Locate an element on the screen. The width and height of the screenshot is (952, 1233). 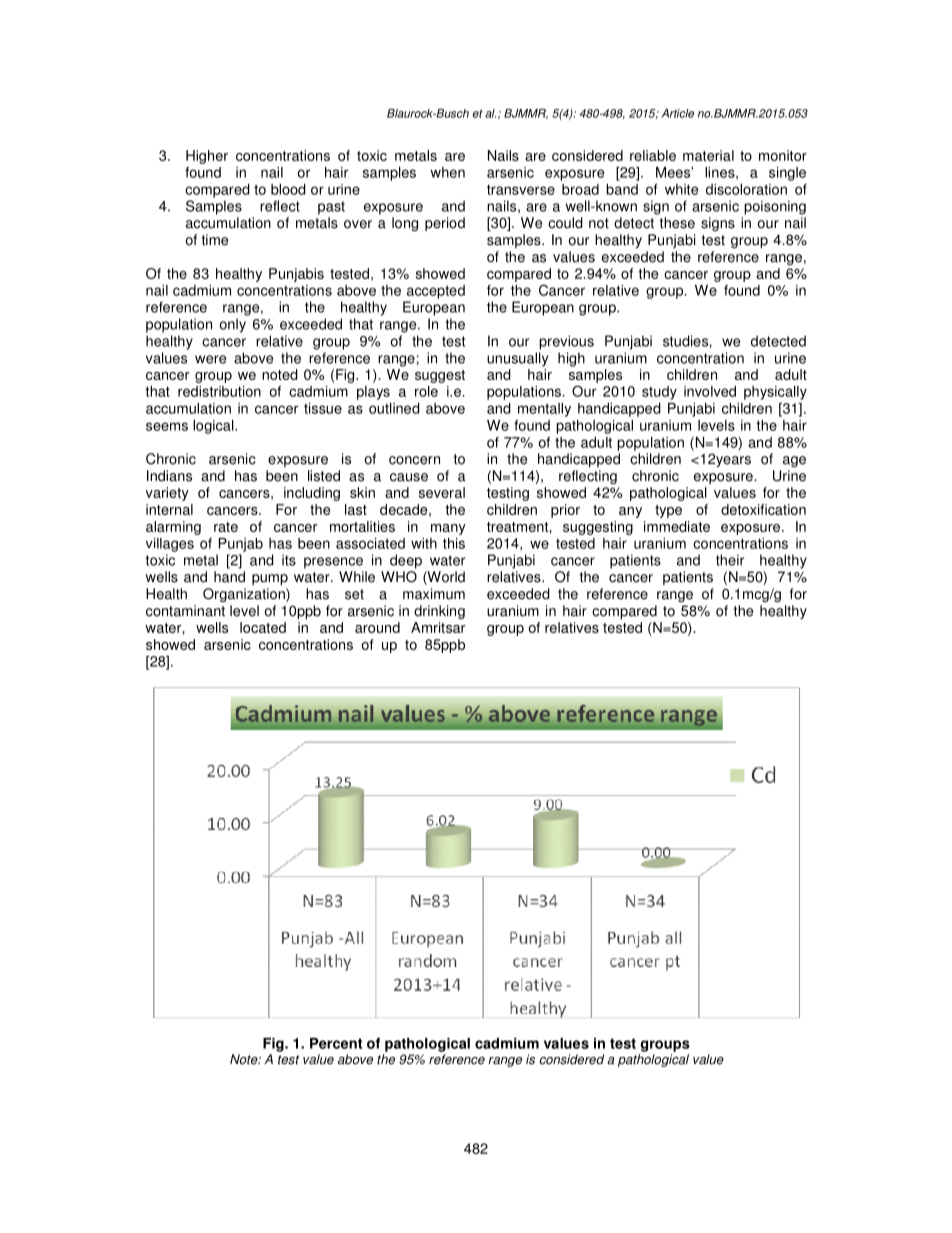
Percent is located at coordinates (336, 1043).
